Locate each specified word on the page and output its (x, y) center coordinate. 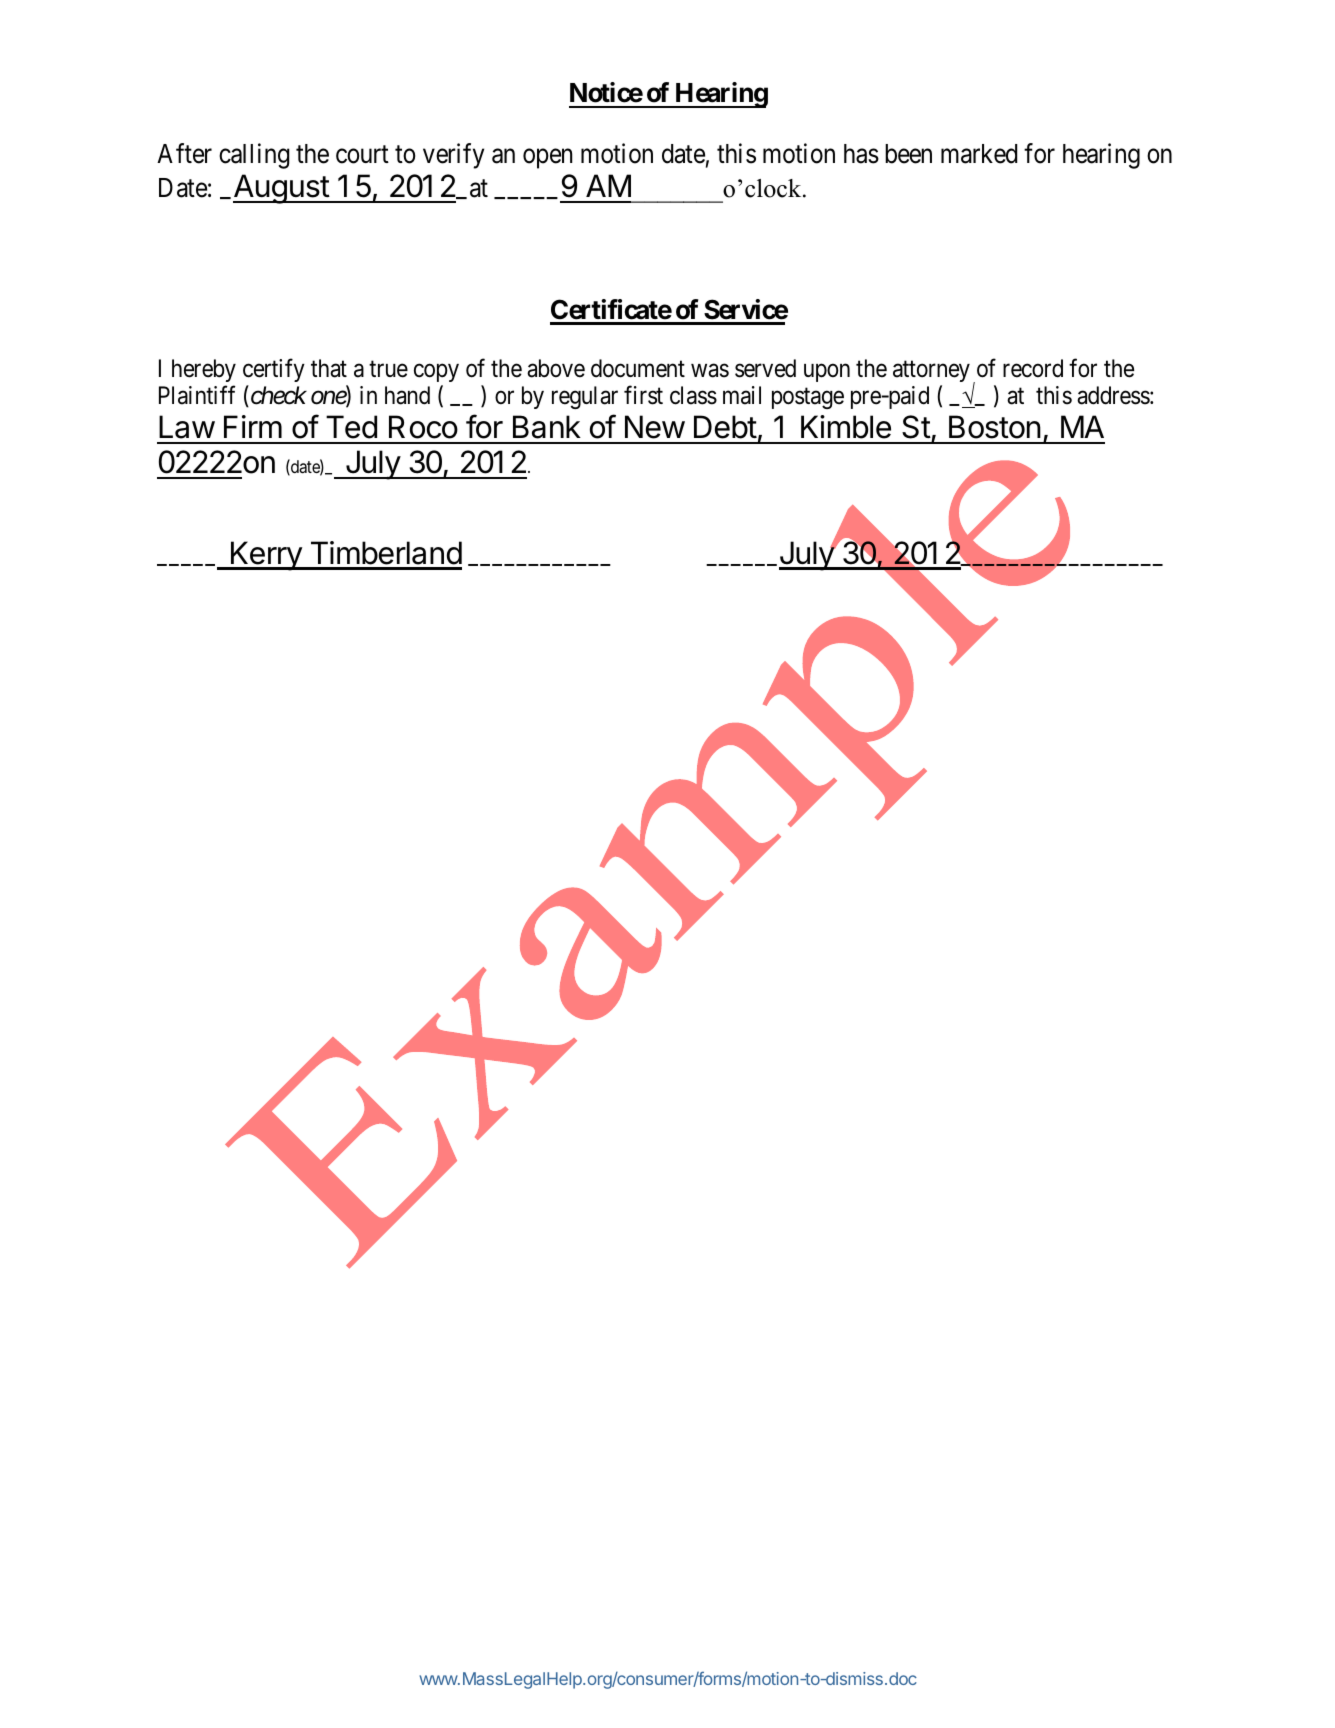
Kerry (266, 556)
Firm (253, 426)
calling (254, 156)
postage (808, 398)
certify (274, 370)
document (638, 368)
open (547, 159)
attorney (931, 371)
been (908, 154)
